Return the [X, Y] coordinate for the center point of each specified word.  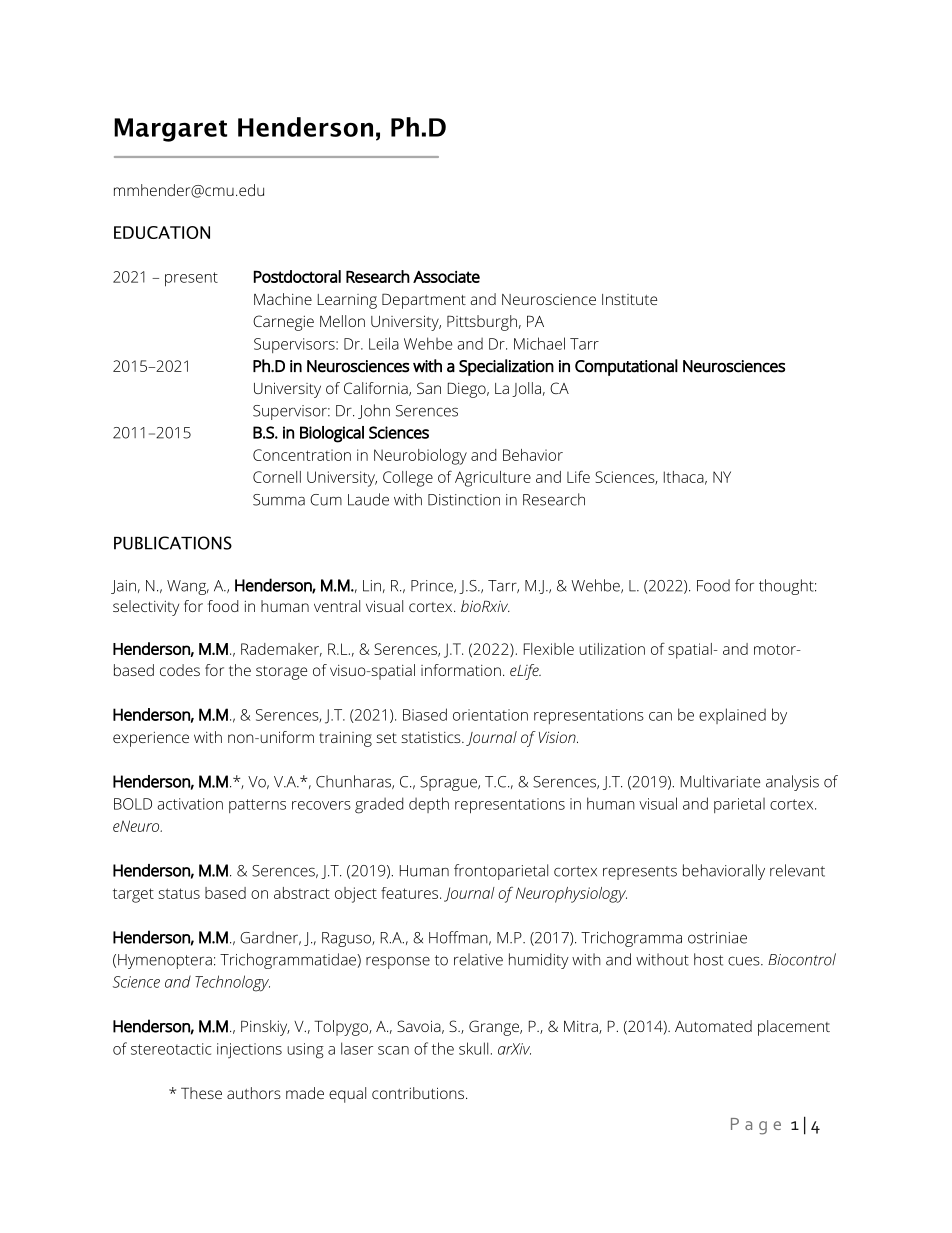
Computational [626, 367]
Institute [629, 299]
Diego [468, 390]
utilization [612, 649]
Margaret [170, 130]
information [461, 670]
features [411, 893]
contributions [419, 1093]
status [179, 893]
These [201, 1093]
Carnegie [283, 323]
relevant [797, 870]
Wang [188, 587]
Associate [446, 277]
